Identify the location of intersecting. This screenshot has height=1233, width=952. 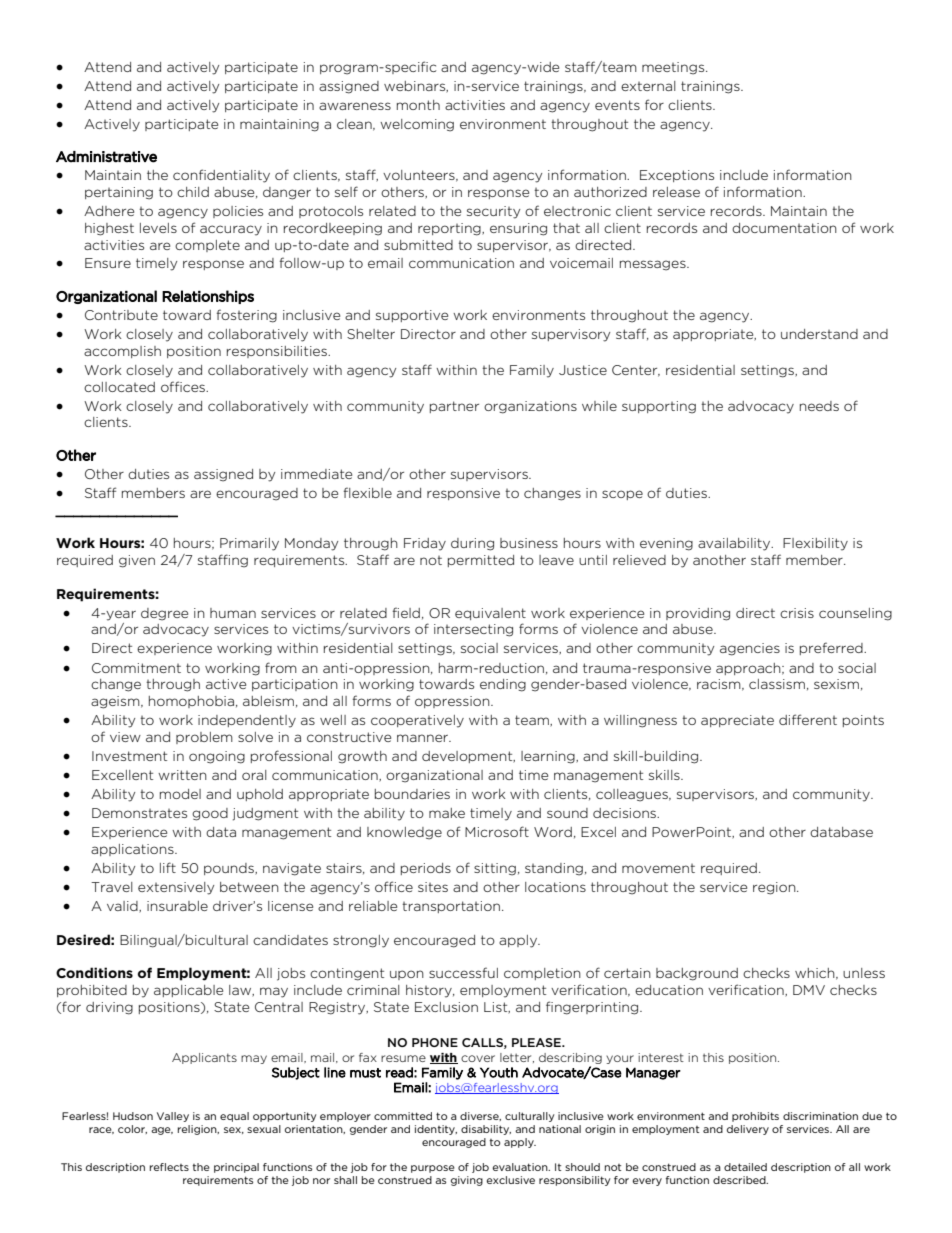
(473, 630).
